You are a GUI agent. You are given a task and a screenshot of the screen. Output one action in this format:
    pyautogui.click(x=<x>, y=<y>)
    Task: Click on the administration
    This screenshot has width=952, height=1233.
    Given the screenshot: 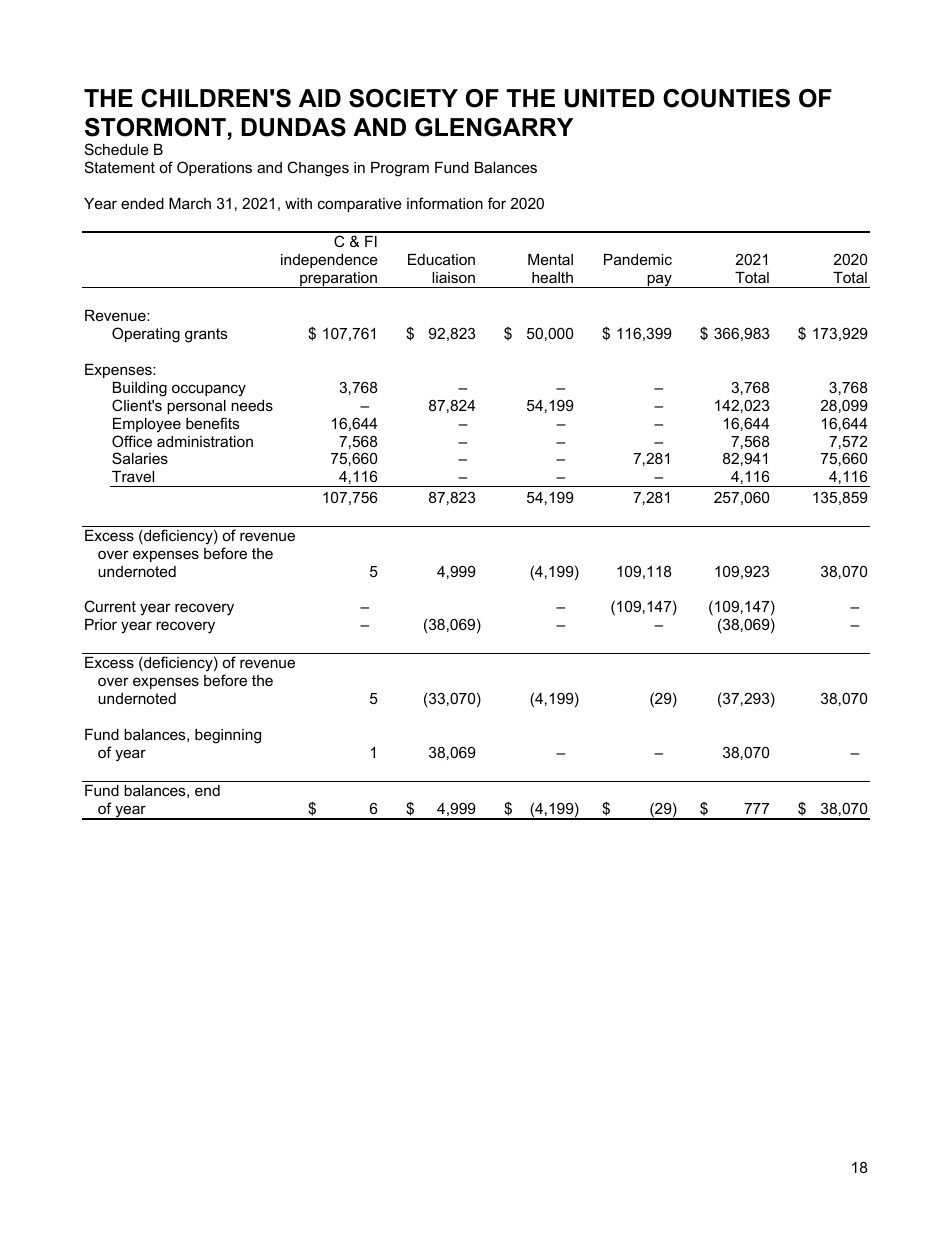 What is the action you would take?
    pyautogui.click(x=205, y=441)
